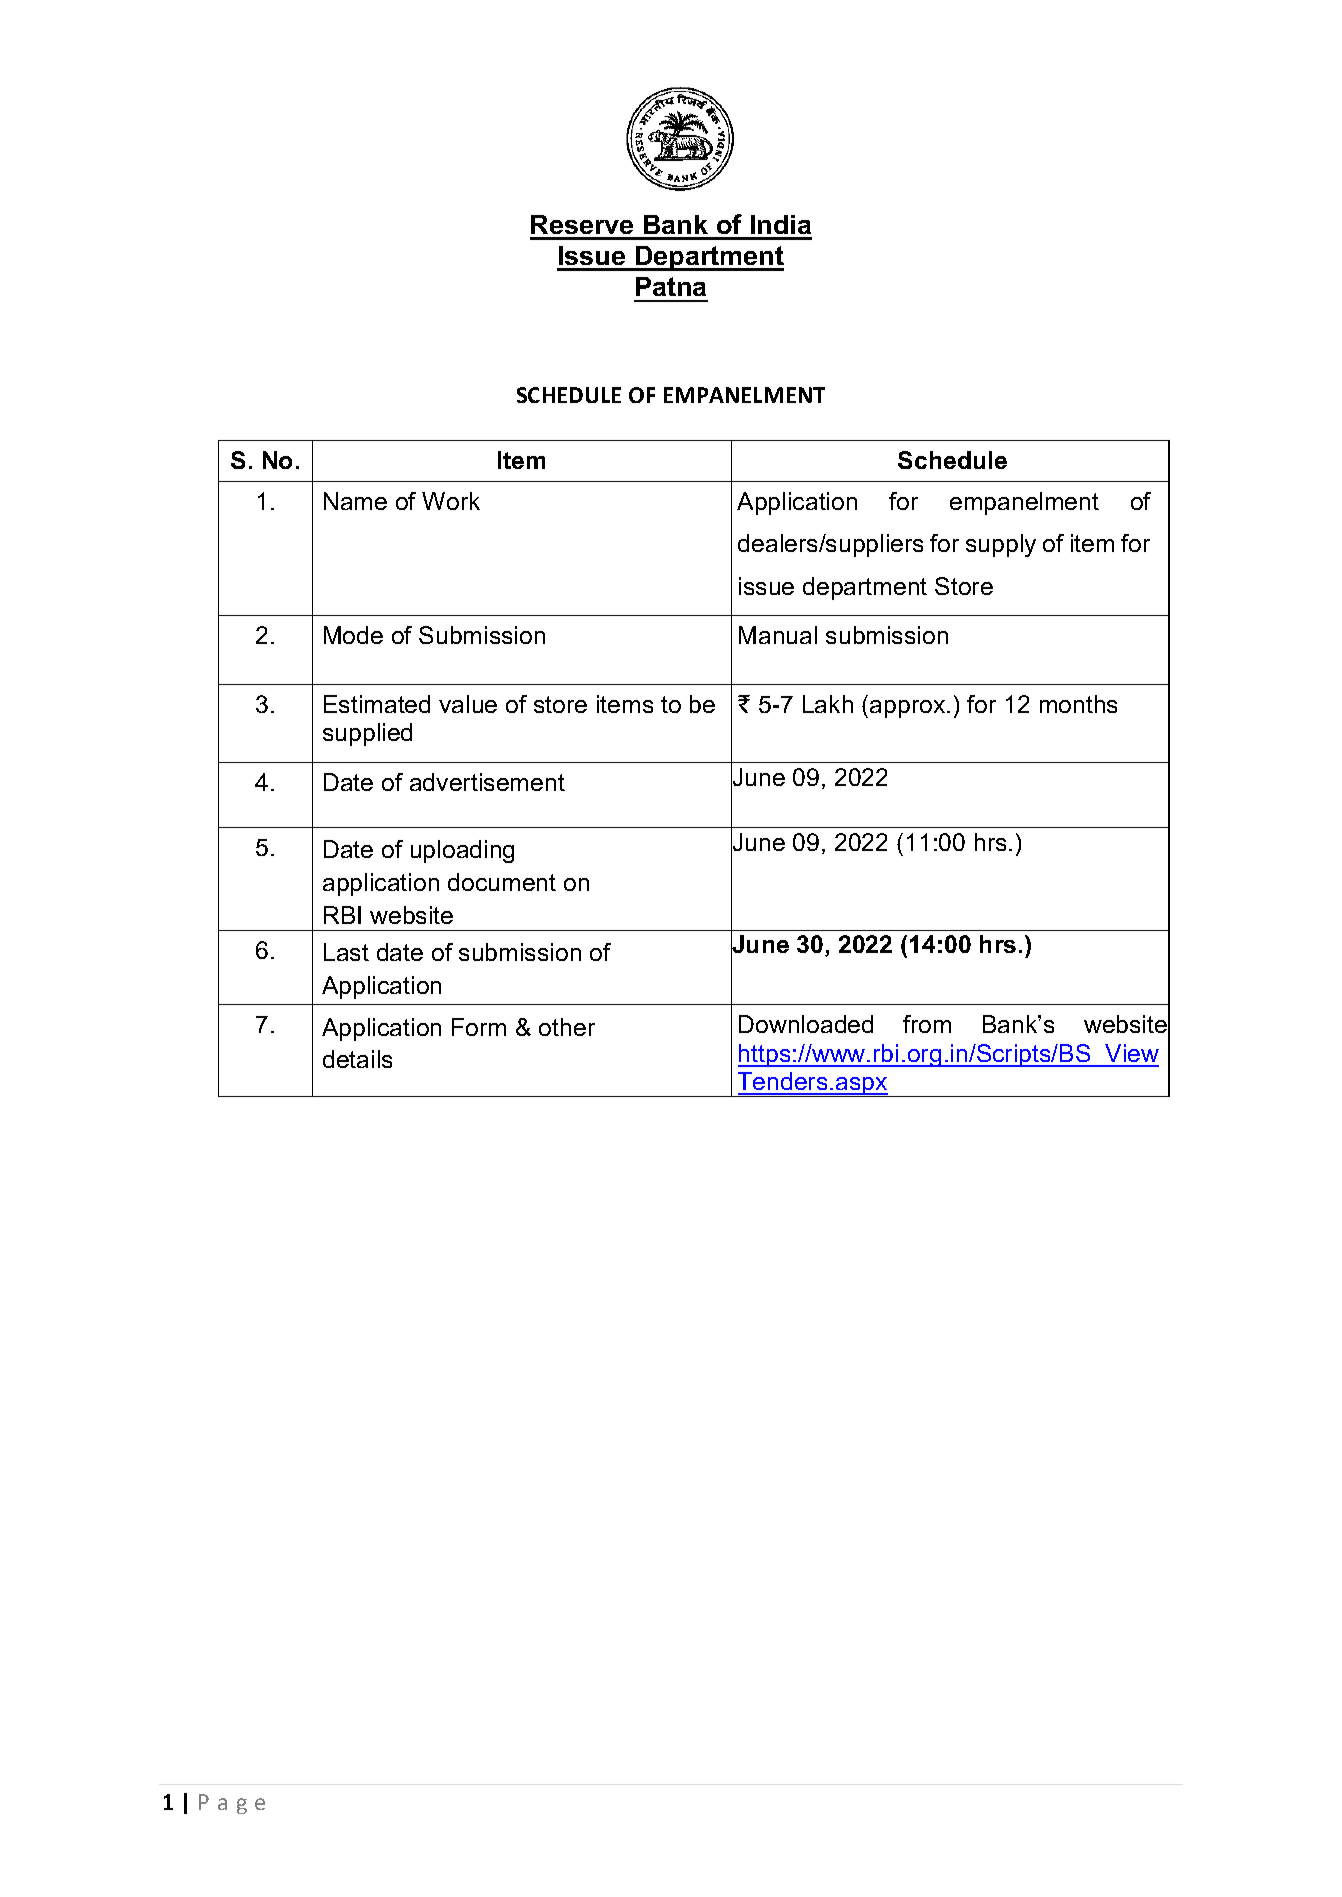 The width and height of the screenshot is (1342, 1897). Describe the element at coordinates (806, 1024) in the screenshot. I see `Downloaded` at that location.
